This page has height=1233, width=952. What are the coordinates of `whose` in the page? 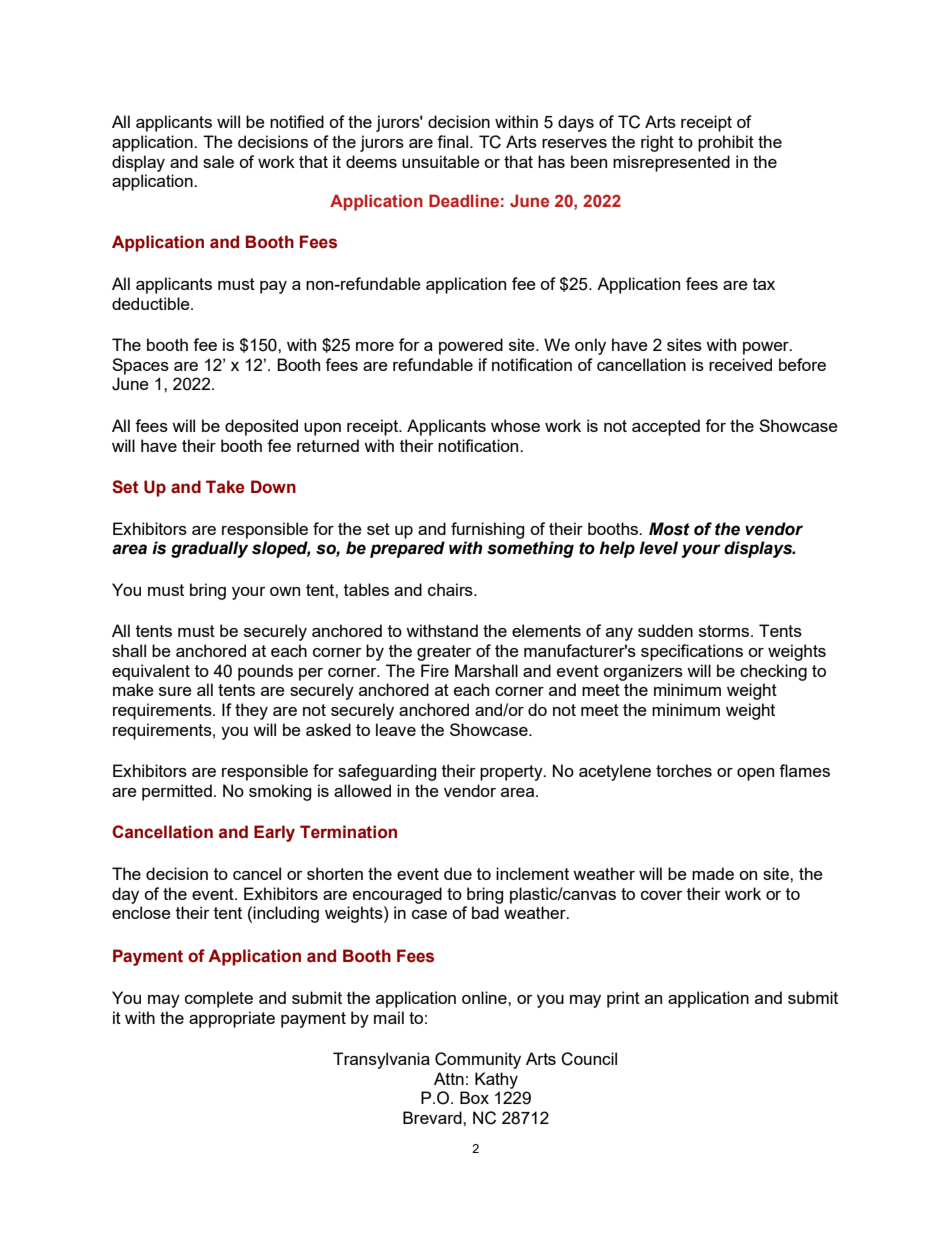 It's located at (515, 425).
